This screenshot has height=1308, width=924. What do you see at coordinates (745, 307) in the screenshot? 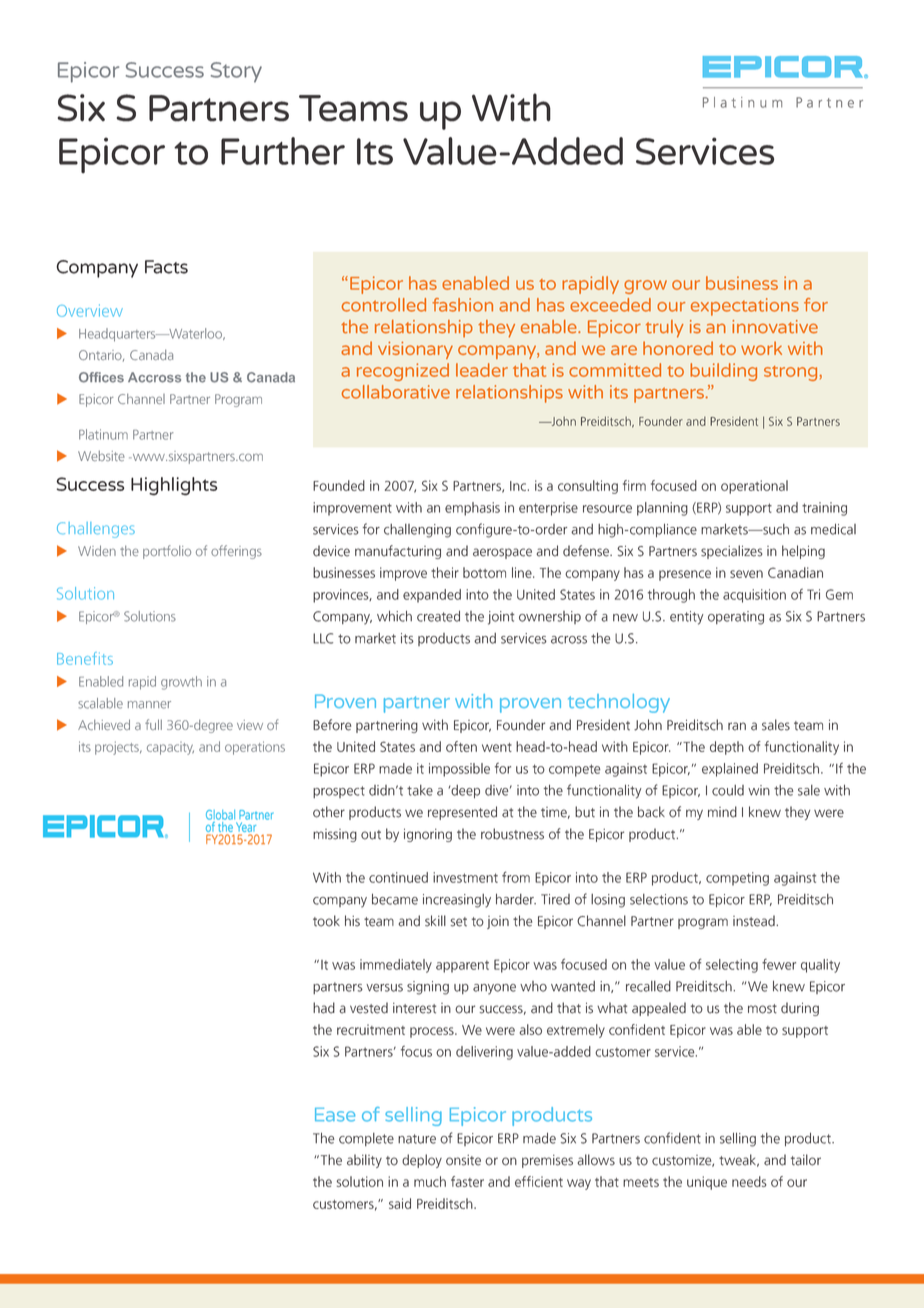
I see `expectations` at bounding box center [745, 307].
